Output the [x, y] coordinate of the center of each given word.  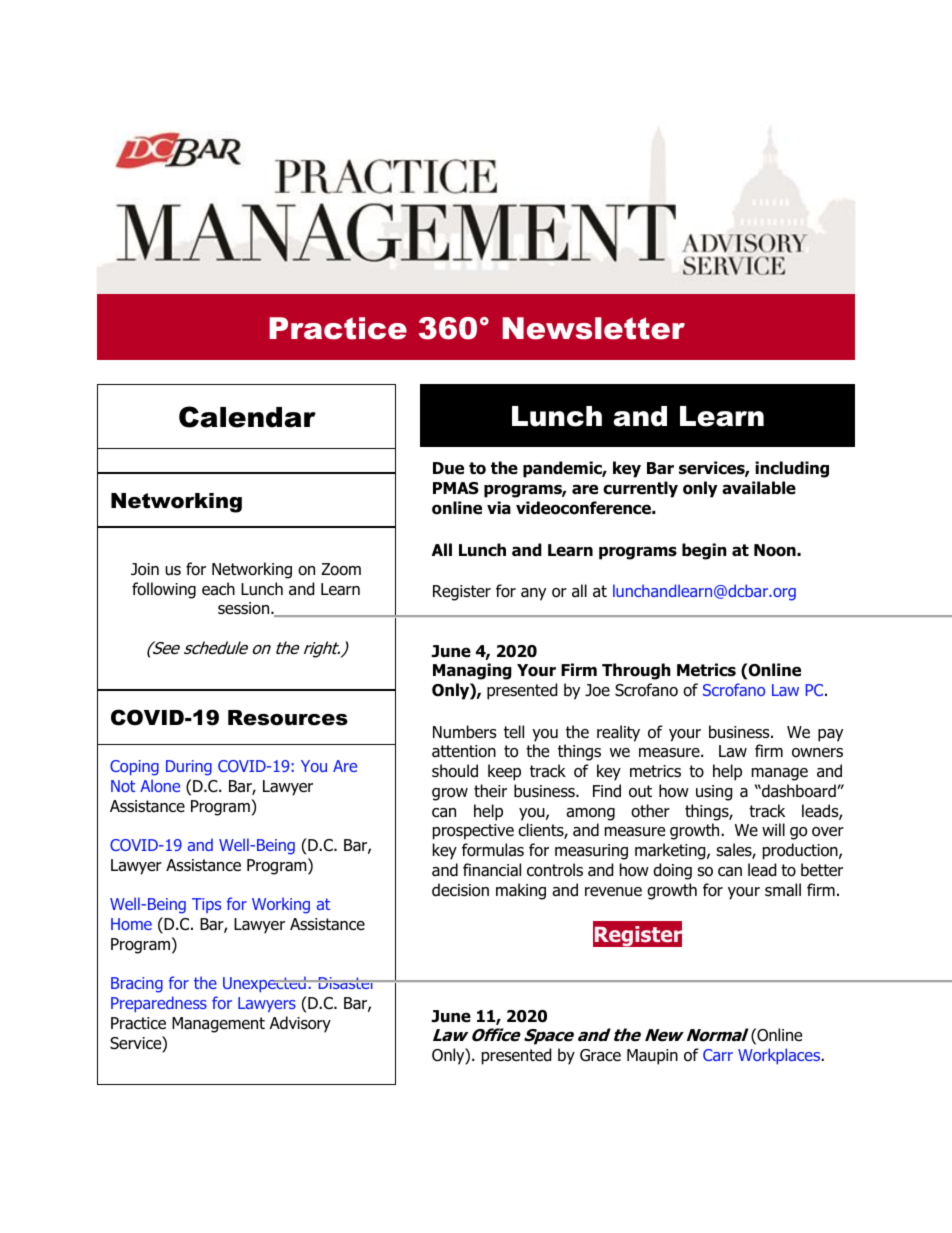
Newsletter [594, 328]
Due [448, 468]
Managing [472, 671]
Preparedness [159, 1004]
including [792, 469]
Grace [600, 1055]
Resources [288, 718]
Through [636, 671]
